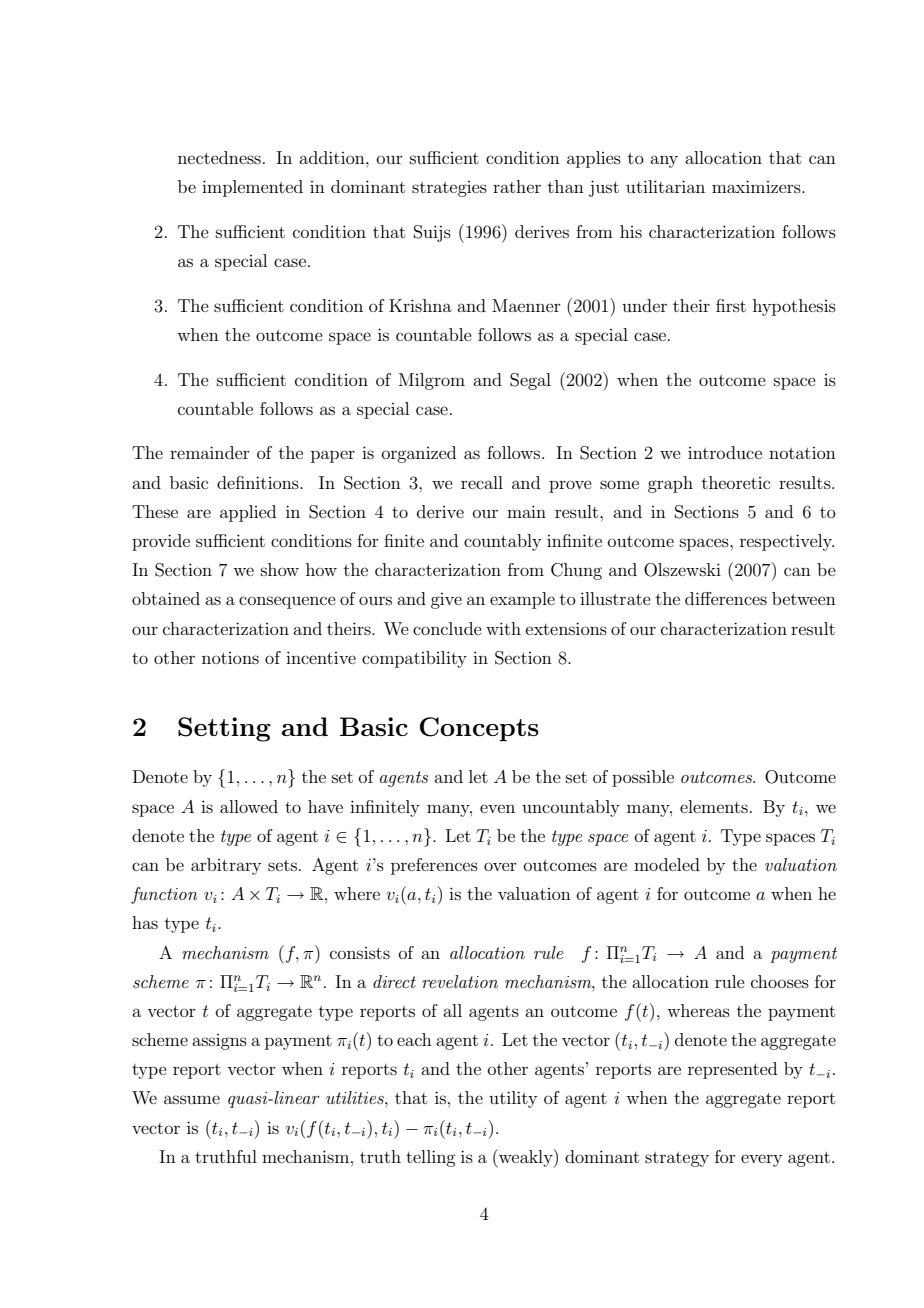 The height and width of the image is (1308, 924). Describe the element at coordinates (252, 188) in the image. I see `implemented` at that location.
